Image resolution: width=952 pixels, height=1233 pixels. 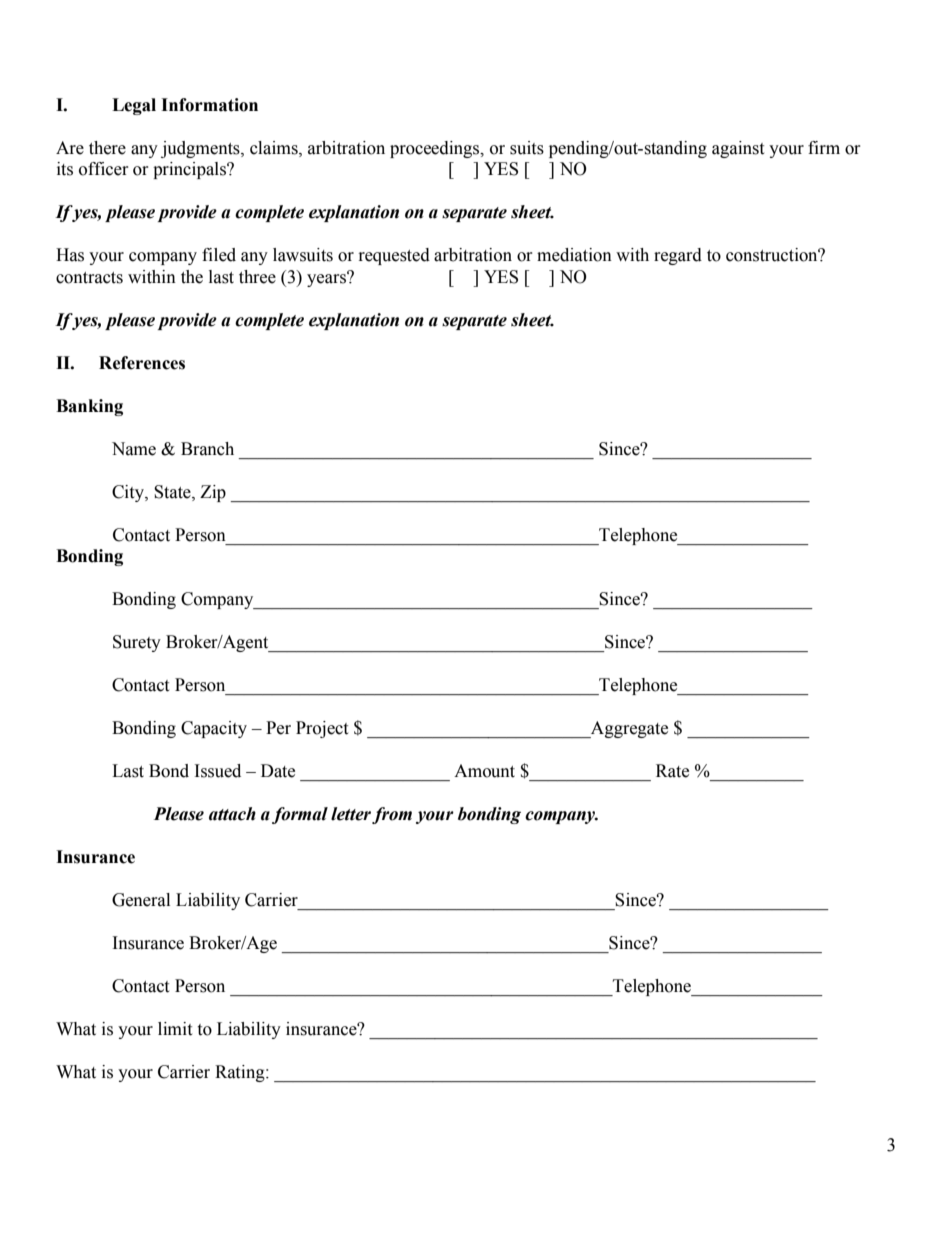 I want to click on from, so click(x=392, y=815).
